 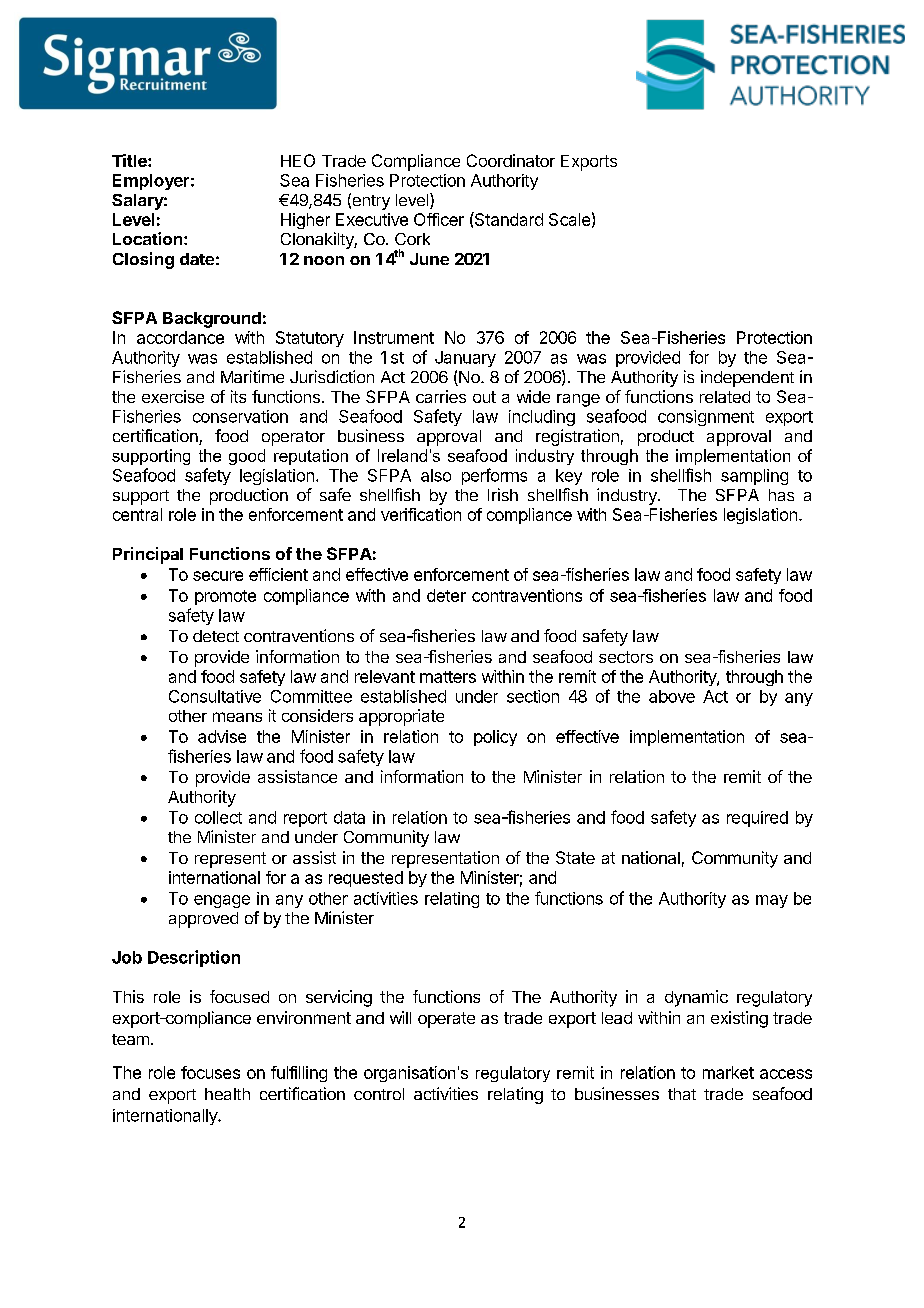 What do you see at coordinates (130, 160) in the screenshot?
I see `Title` at bounding box center [130, 160].
